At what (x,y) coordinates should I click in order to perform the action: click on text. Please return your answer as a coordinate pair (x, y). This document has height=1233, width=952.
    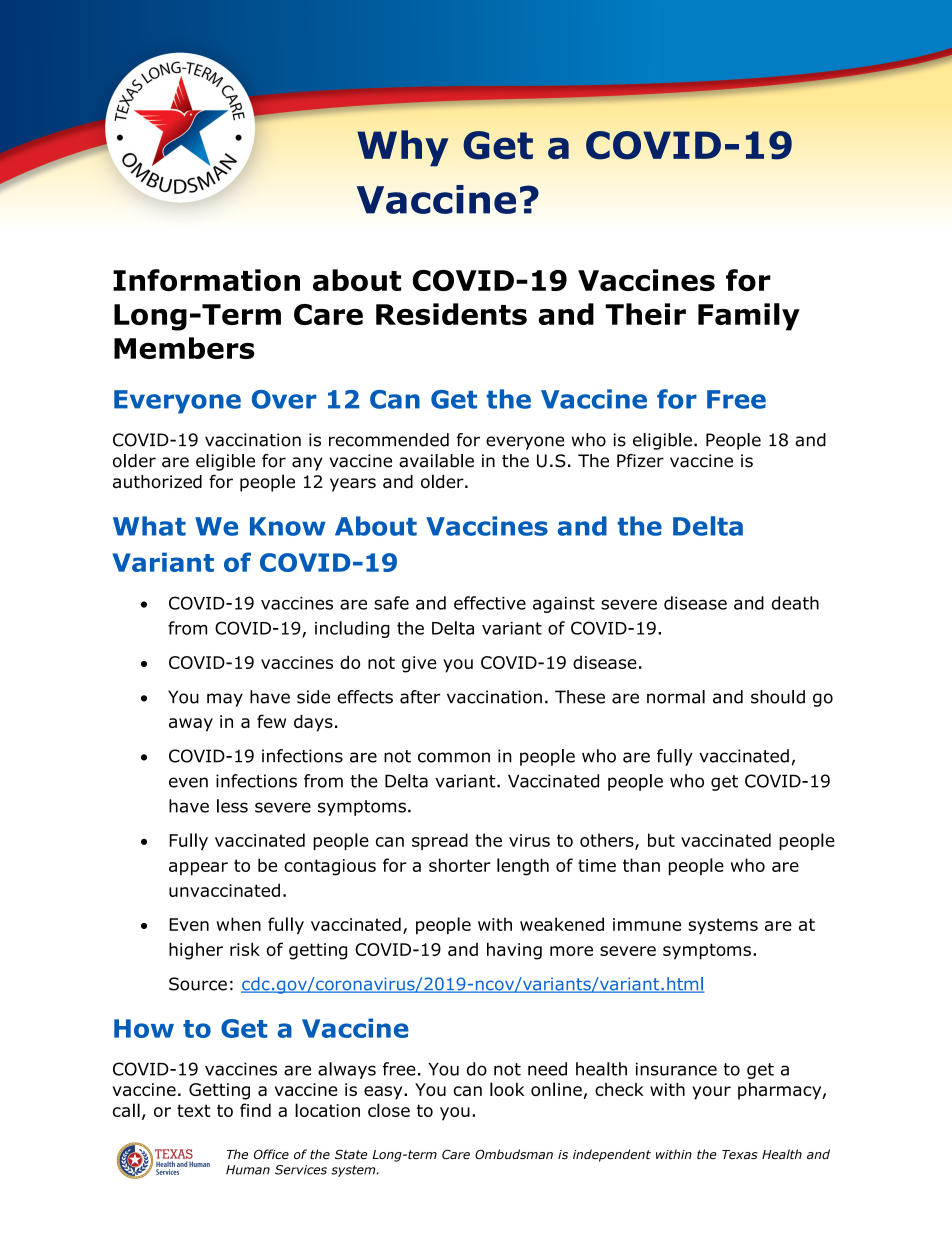
    Looking at the image, I should click on (194, 1110).
